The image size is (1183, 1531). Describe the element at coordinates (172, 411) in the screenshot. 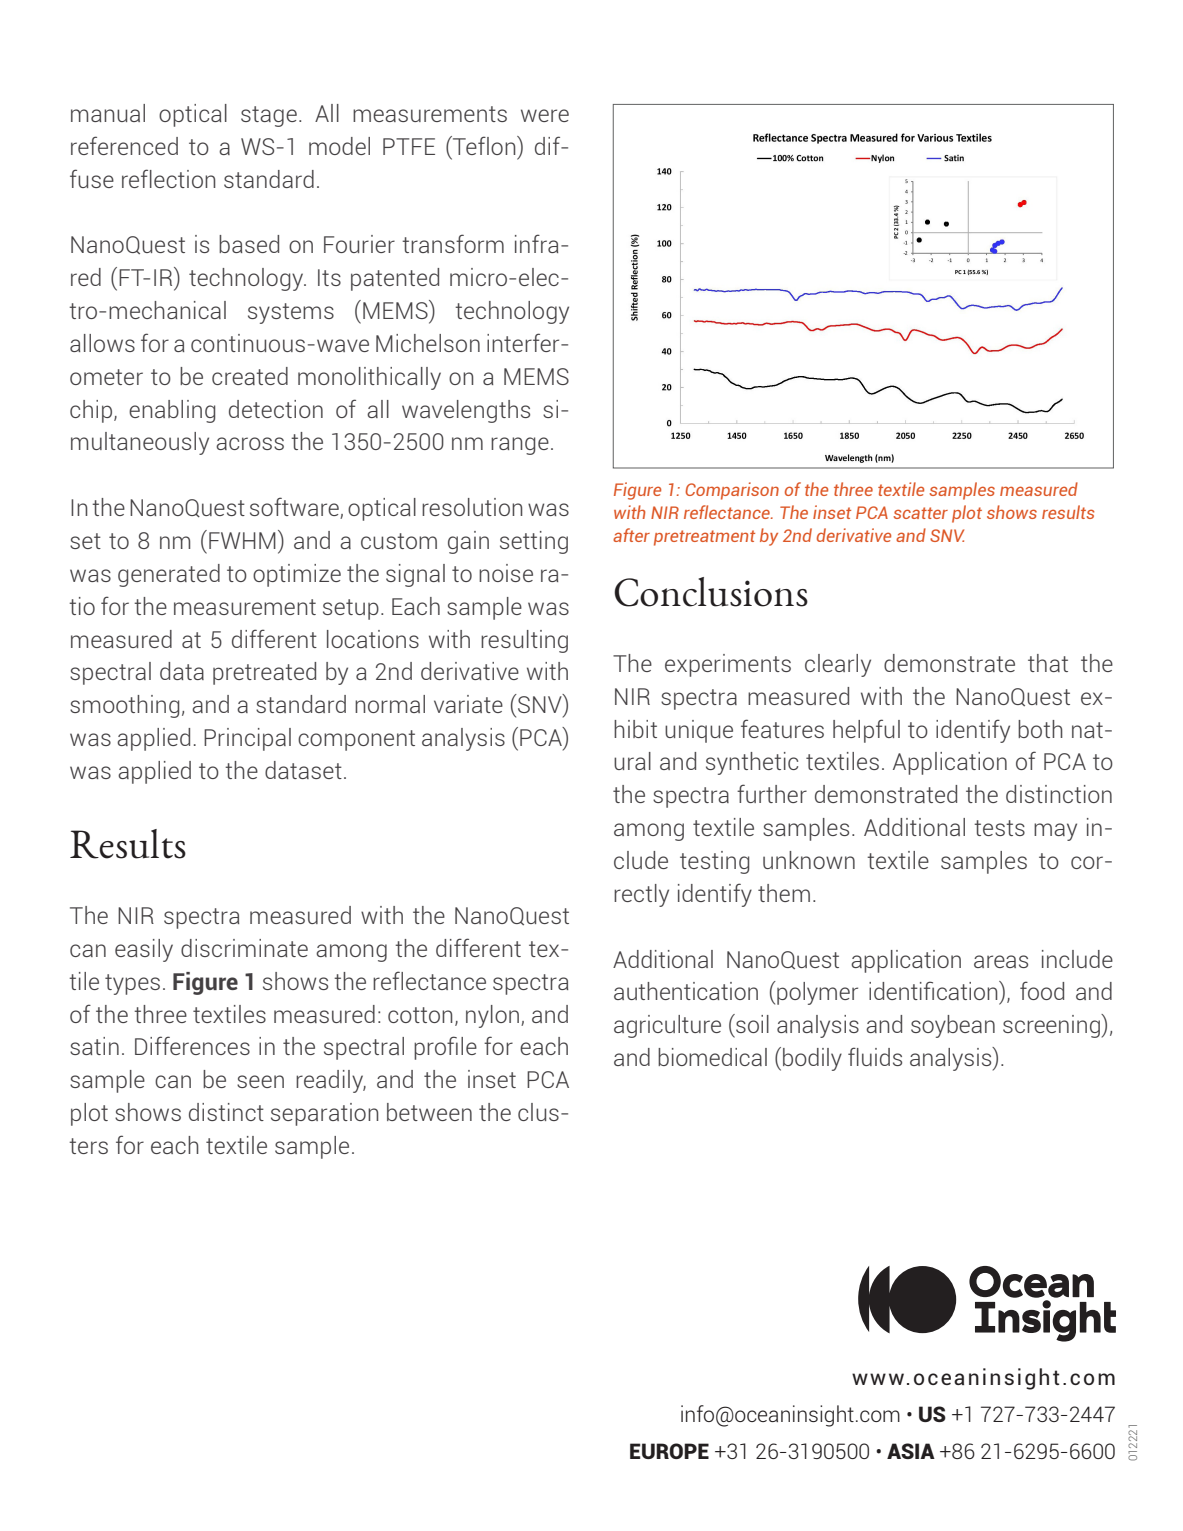

I see `enabling` at that location.
